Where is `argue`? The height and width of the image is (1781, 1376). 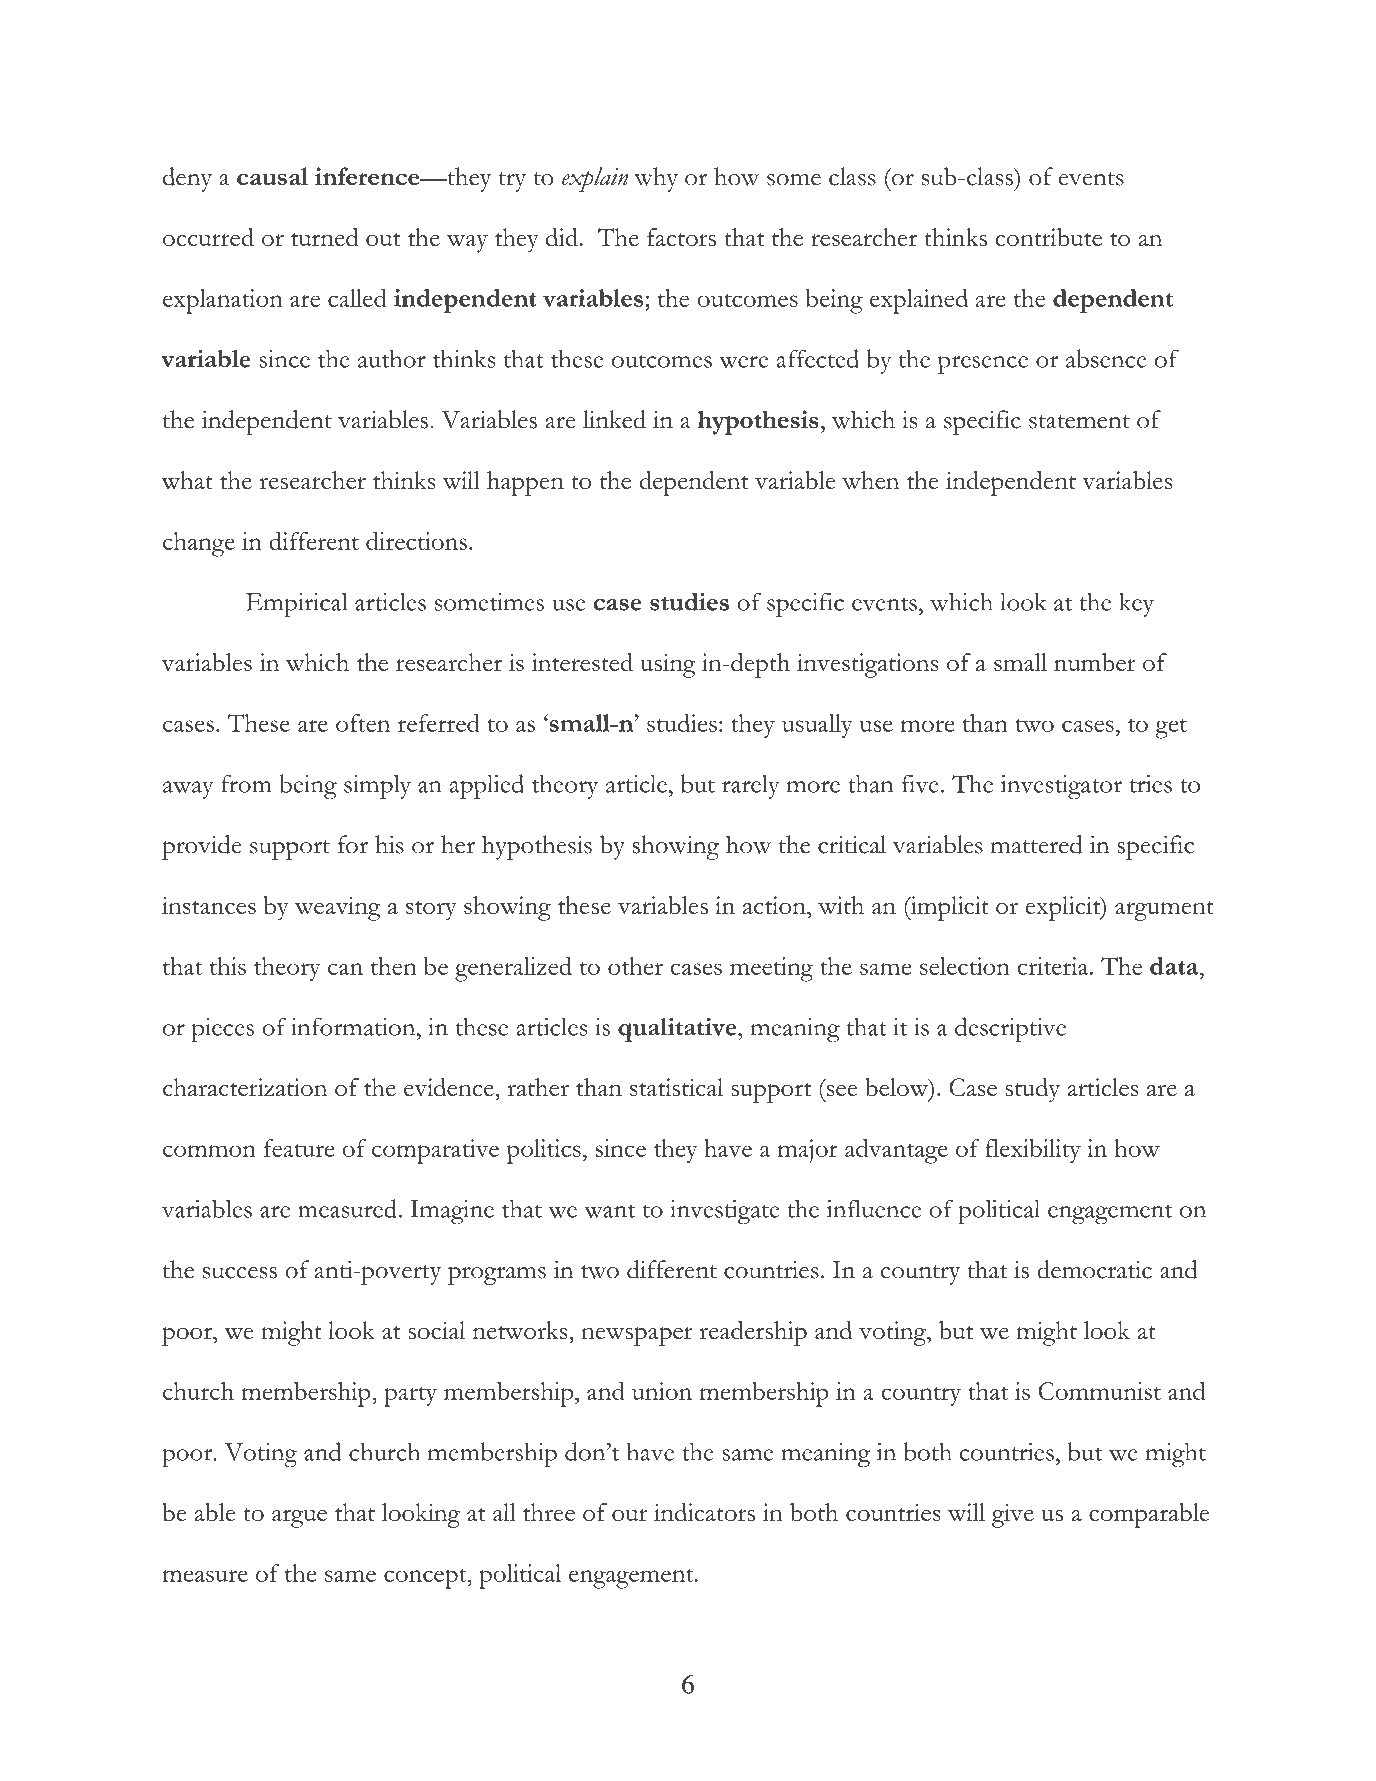
argue is located at coordinates (299, 1518).
